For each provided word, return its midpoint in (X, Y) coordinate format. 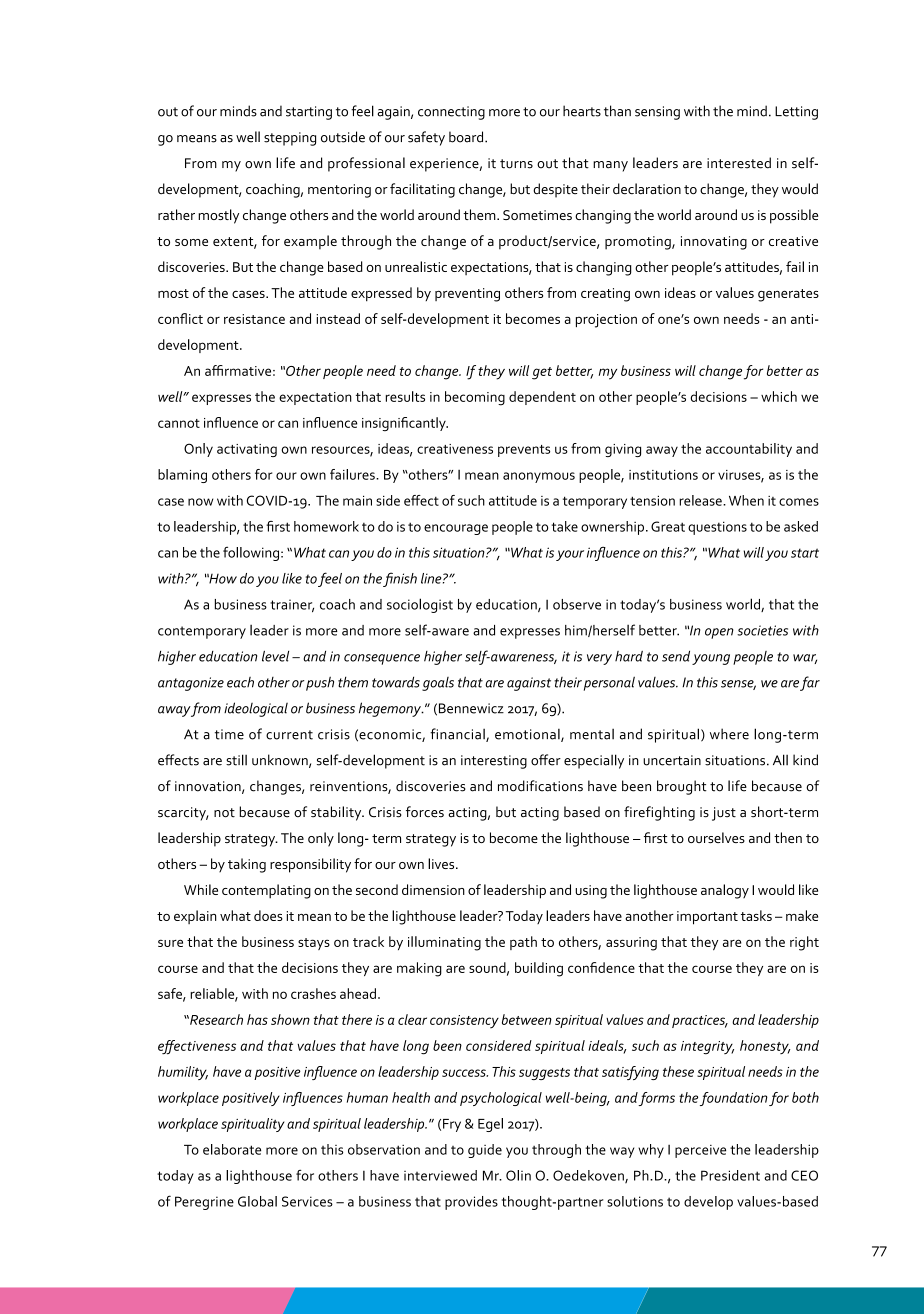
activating (247, 450)
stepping (290, 139)
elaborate (232, 1149)
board (467, 137)
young (711, 659)
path (523, 943)
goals (438, 684)
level (275, 656)
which (779, 396)
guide (485, 1151)
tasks (756, 915)
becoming (475, 398)
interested (739, 163)
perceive (700, 1151)
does (268, 915)
